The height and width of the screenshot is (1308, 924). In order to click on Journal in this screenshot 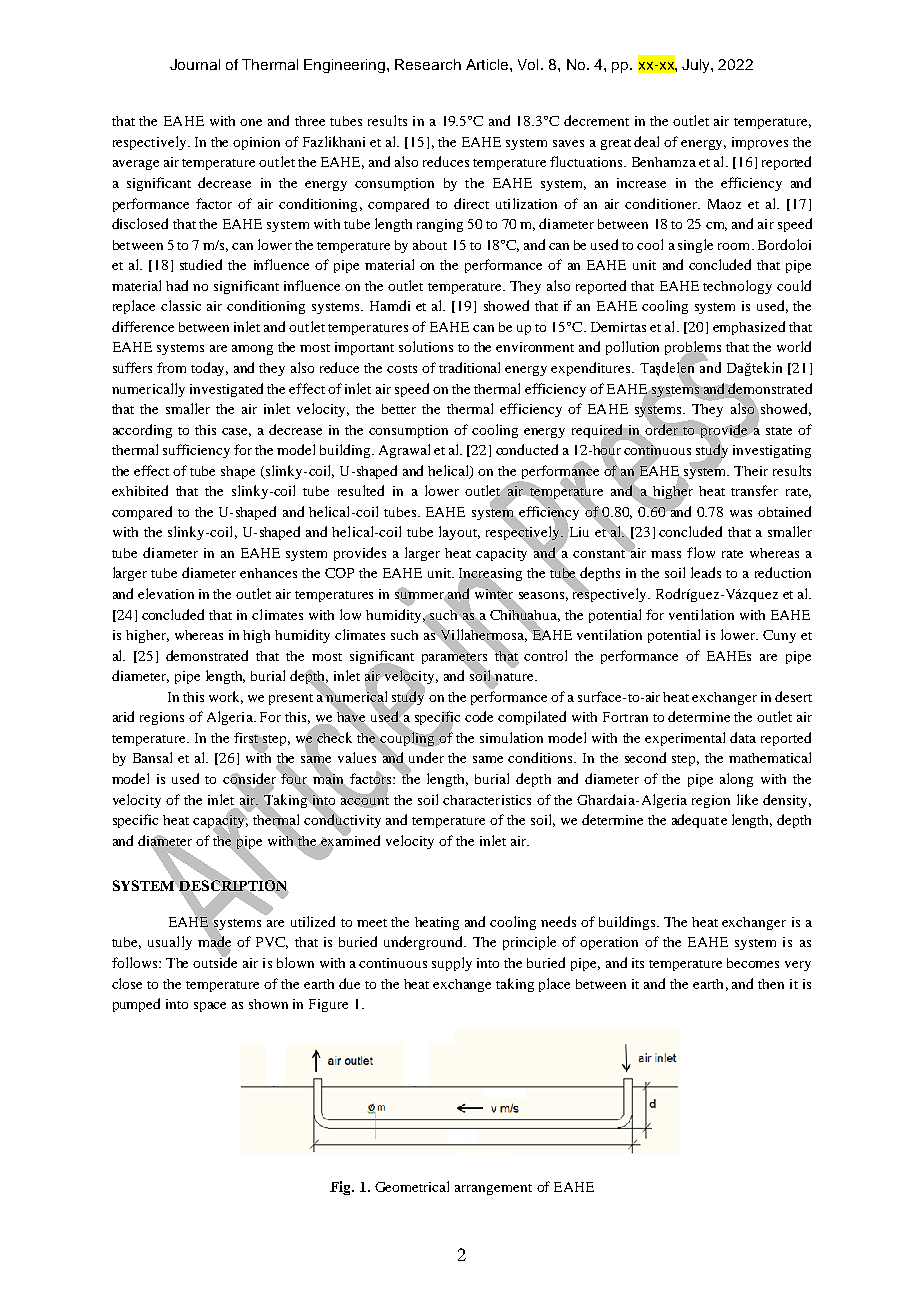, I will do `click(195, 64)`.
